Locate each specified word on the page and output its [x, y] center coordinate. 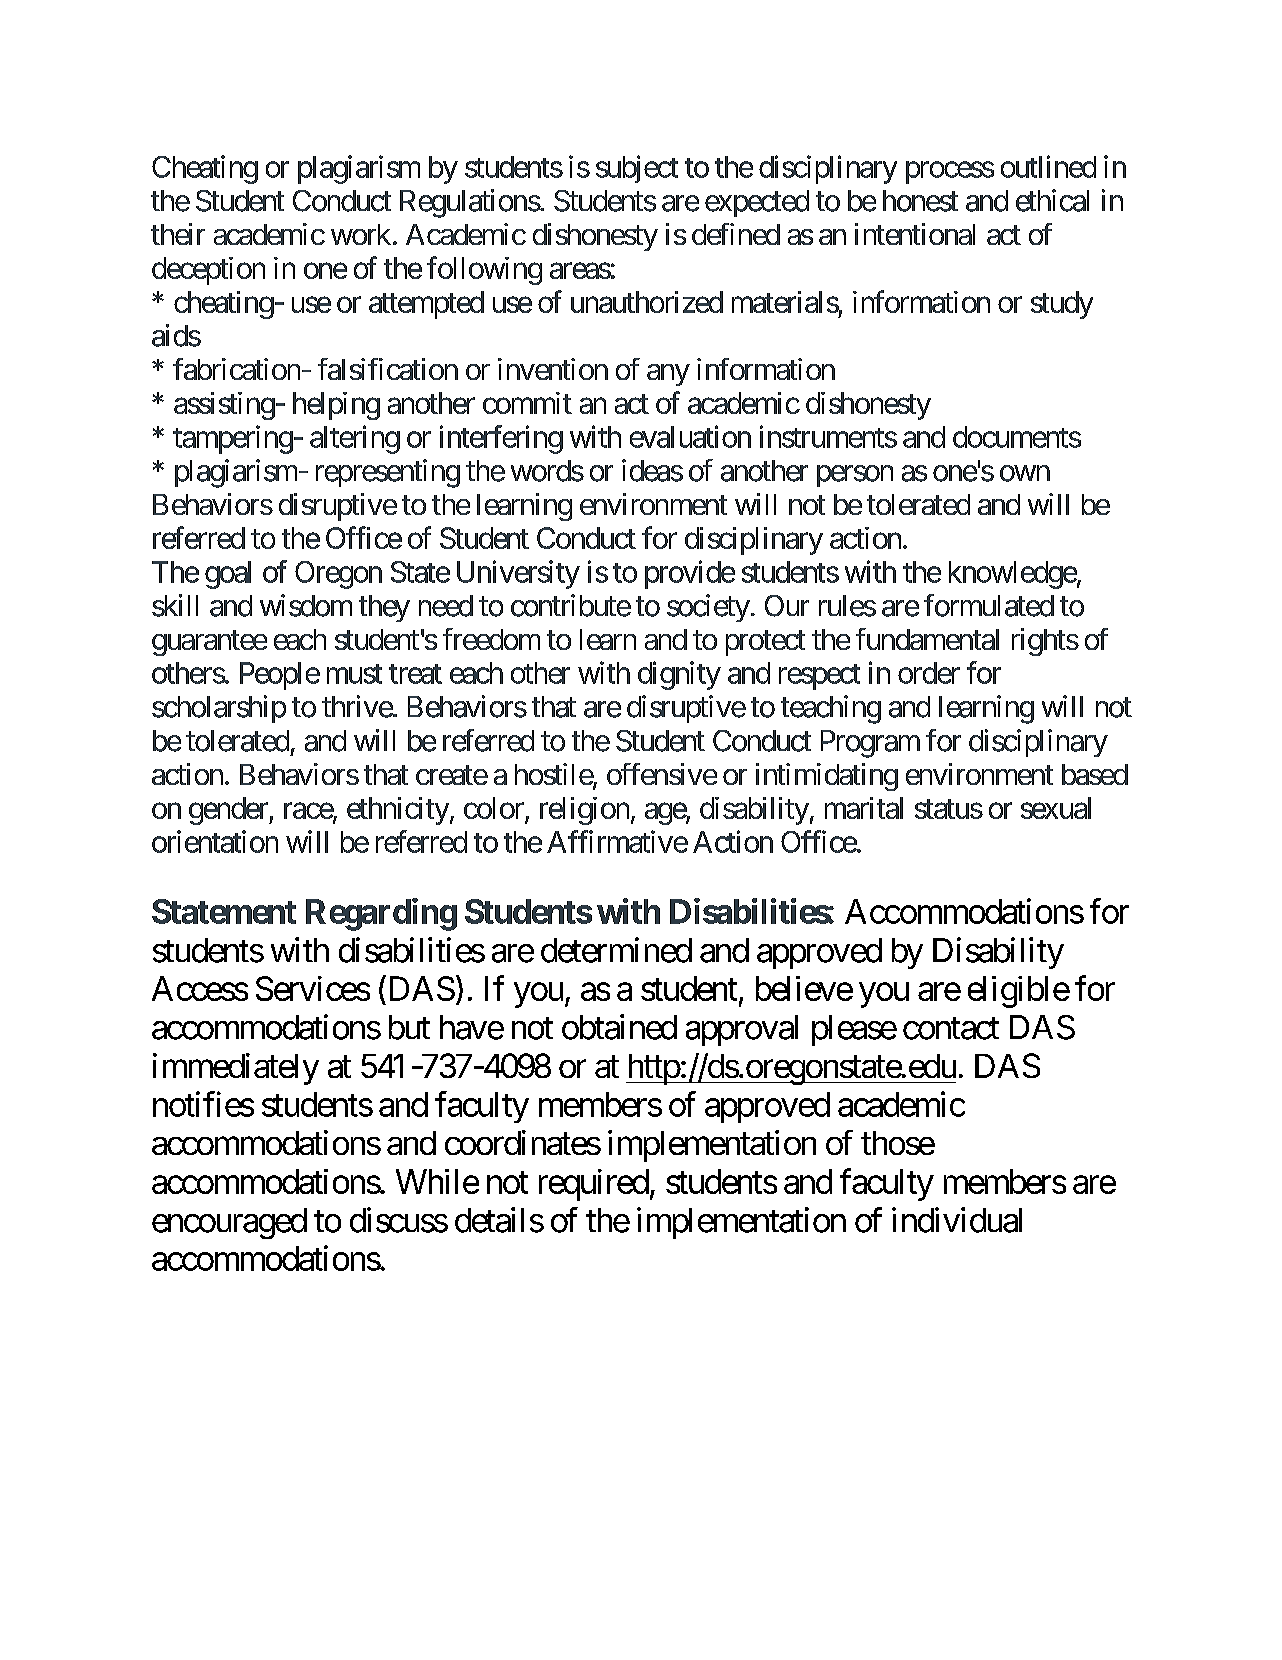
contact [951, 1028]
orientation [215, 841]
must [354, 674]
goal [228, 575]
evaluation [690, 436]
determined [616, 950]
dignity [679, 675]
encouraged [229, 1223]
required [594, 1185]
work [361, 234]
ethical [1052, 200]
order [929, 673]
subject [637, 169]
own [1025, 473]
